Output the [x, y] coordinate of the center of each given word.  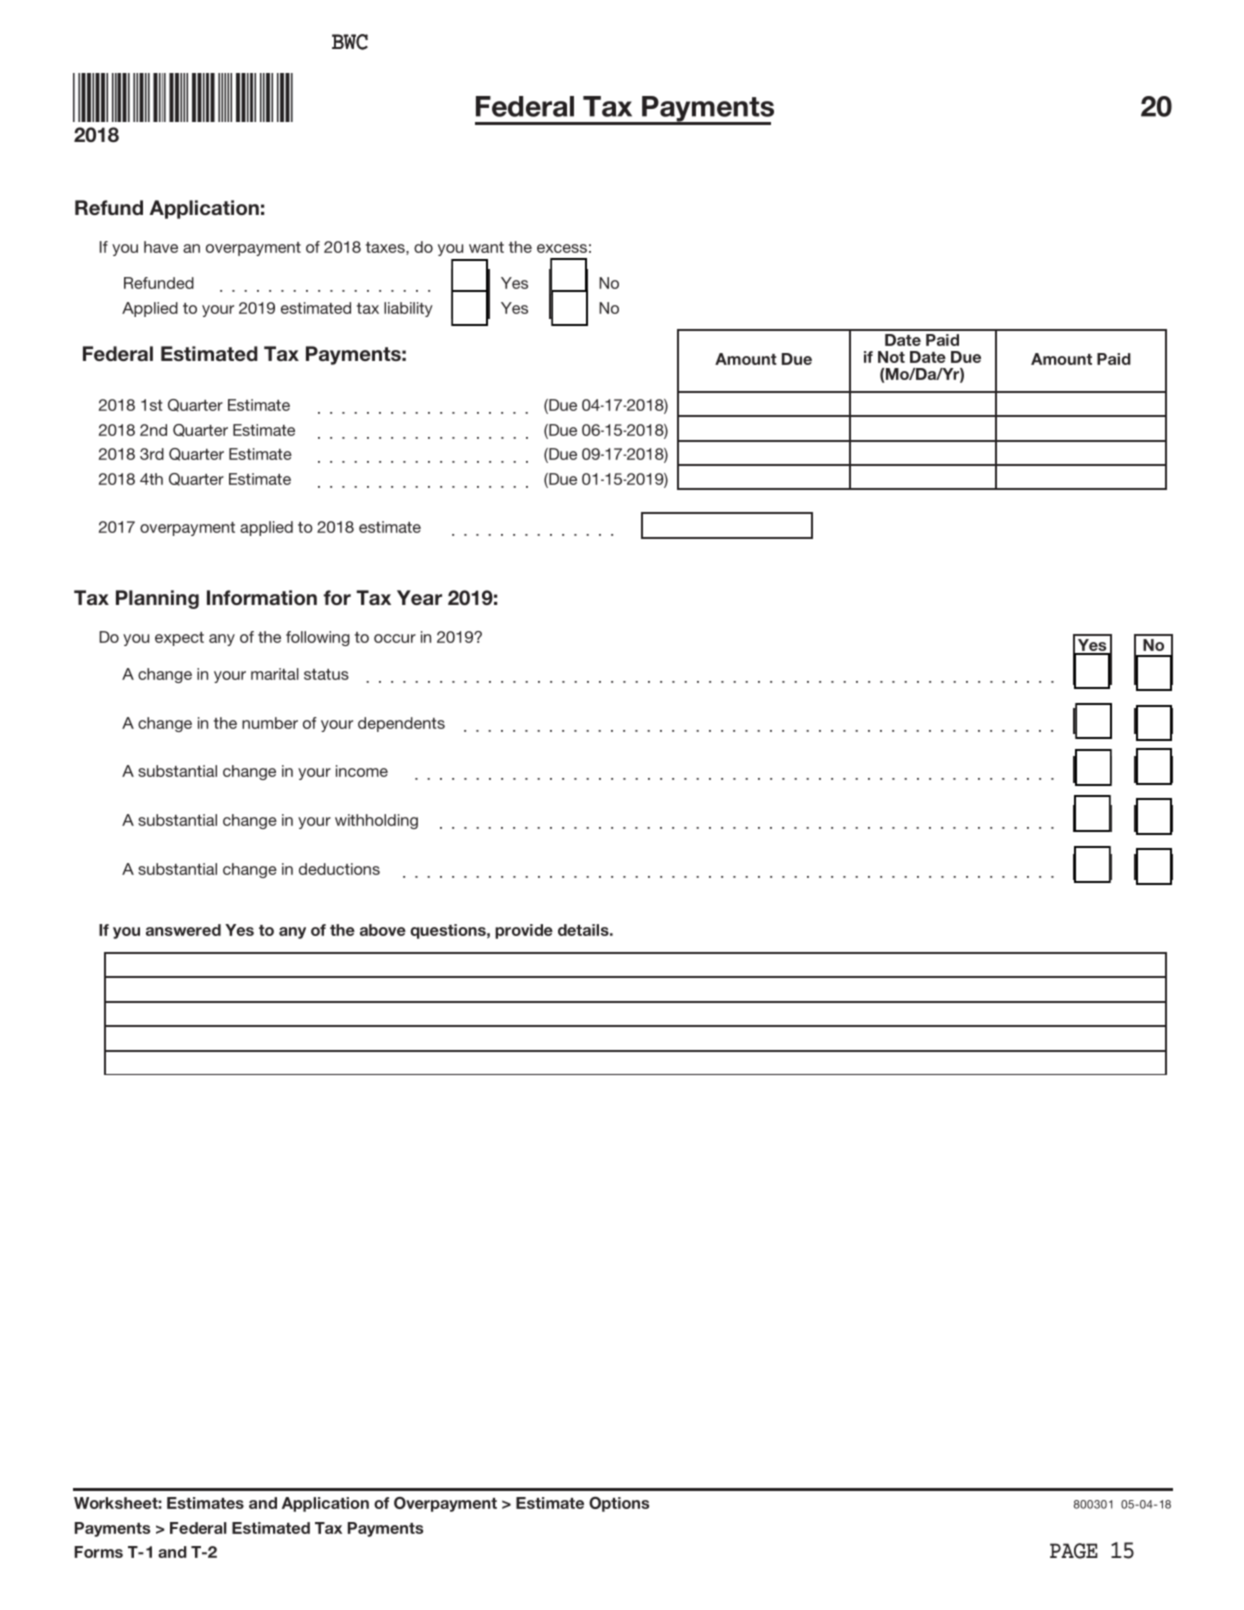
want [486, 247]
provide [524, 931]
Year [419, 597]
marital [275, 674]
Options [619, 1504]
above [383, 930]
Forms [98, 1552]
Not [891, 357]
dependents [401, 724]
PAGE [1074, 1551]
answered [183, 930]
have [161, 247]
